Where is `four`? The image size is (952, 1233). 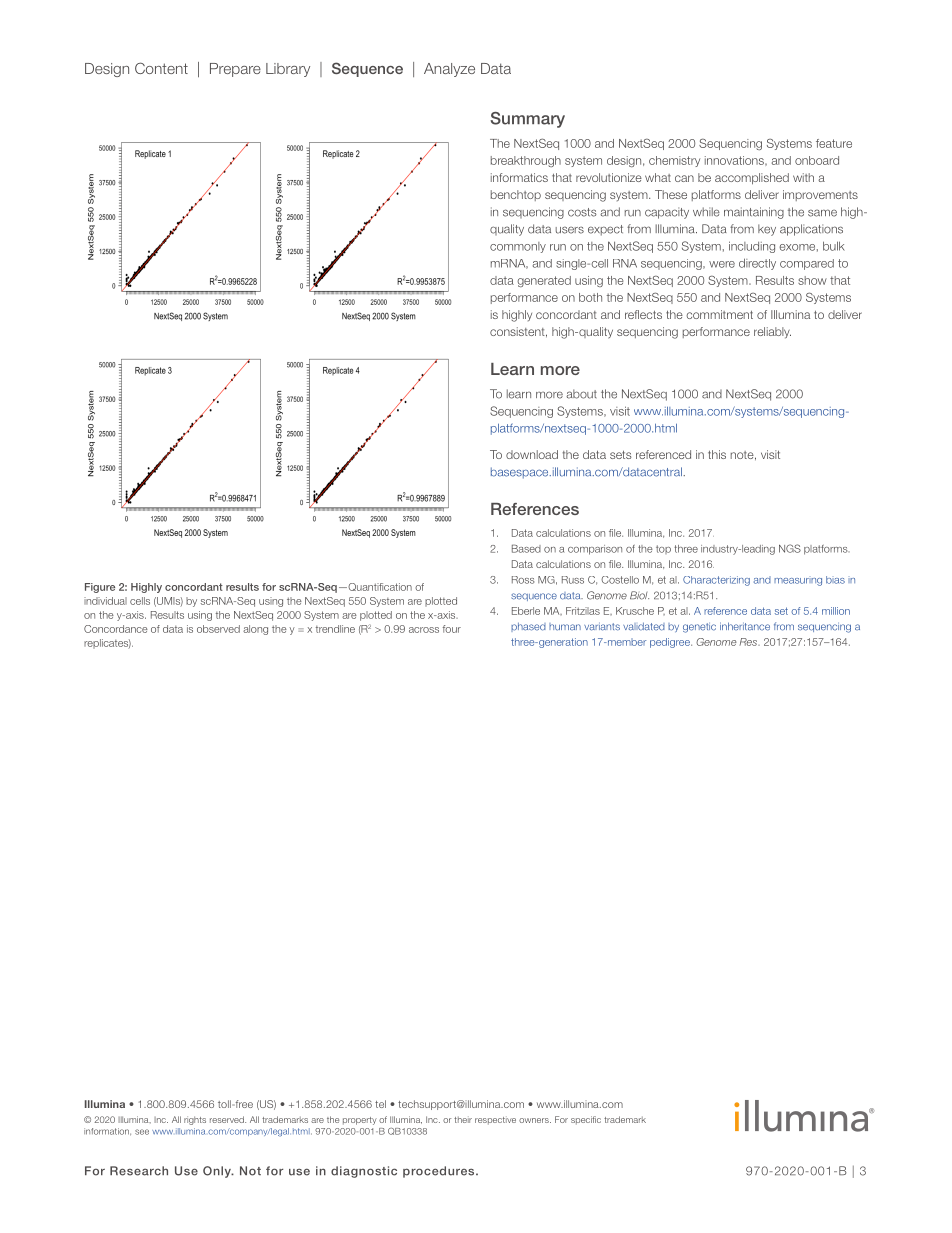
four is located at coordinates (452, 629).
